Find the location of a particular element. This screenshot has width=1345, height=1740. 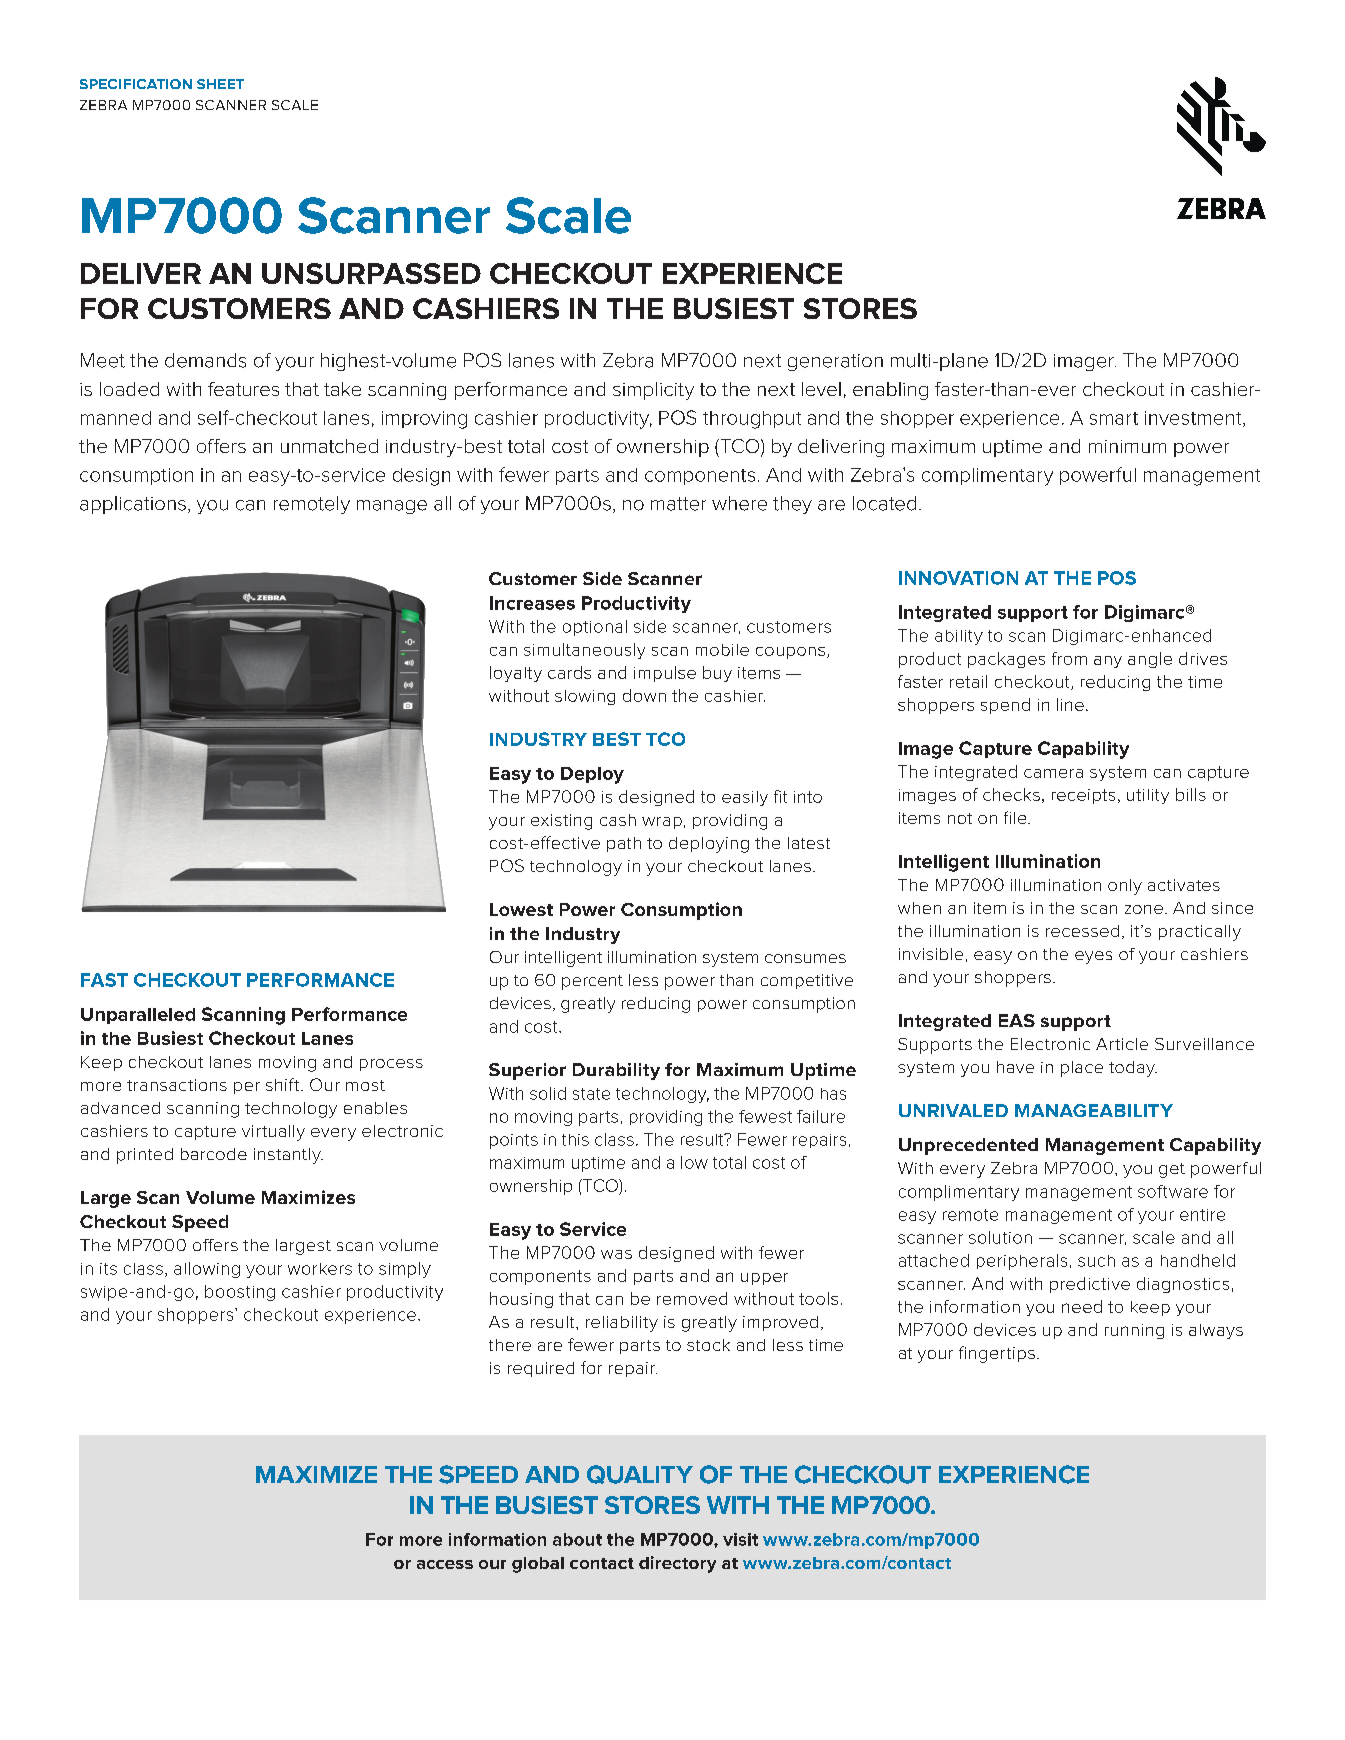

minimum is located at coordinates (1127, 446).
